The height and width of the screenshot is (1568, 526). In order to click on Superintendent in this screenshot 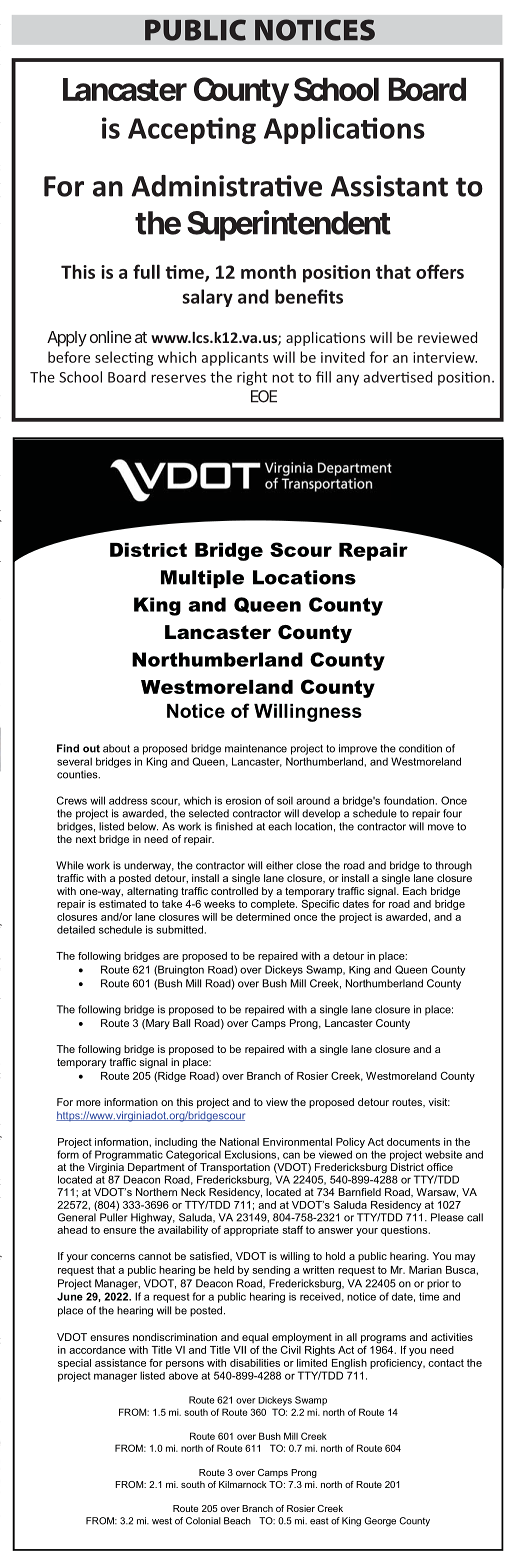, I will do `click(289, 225)`.
